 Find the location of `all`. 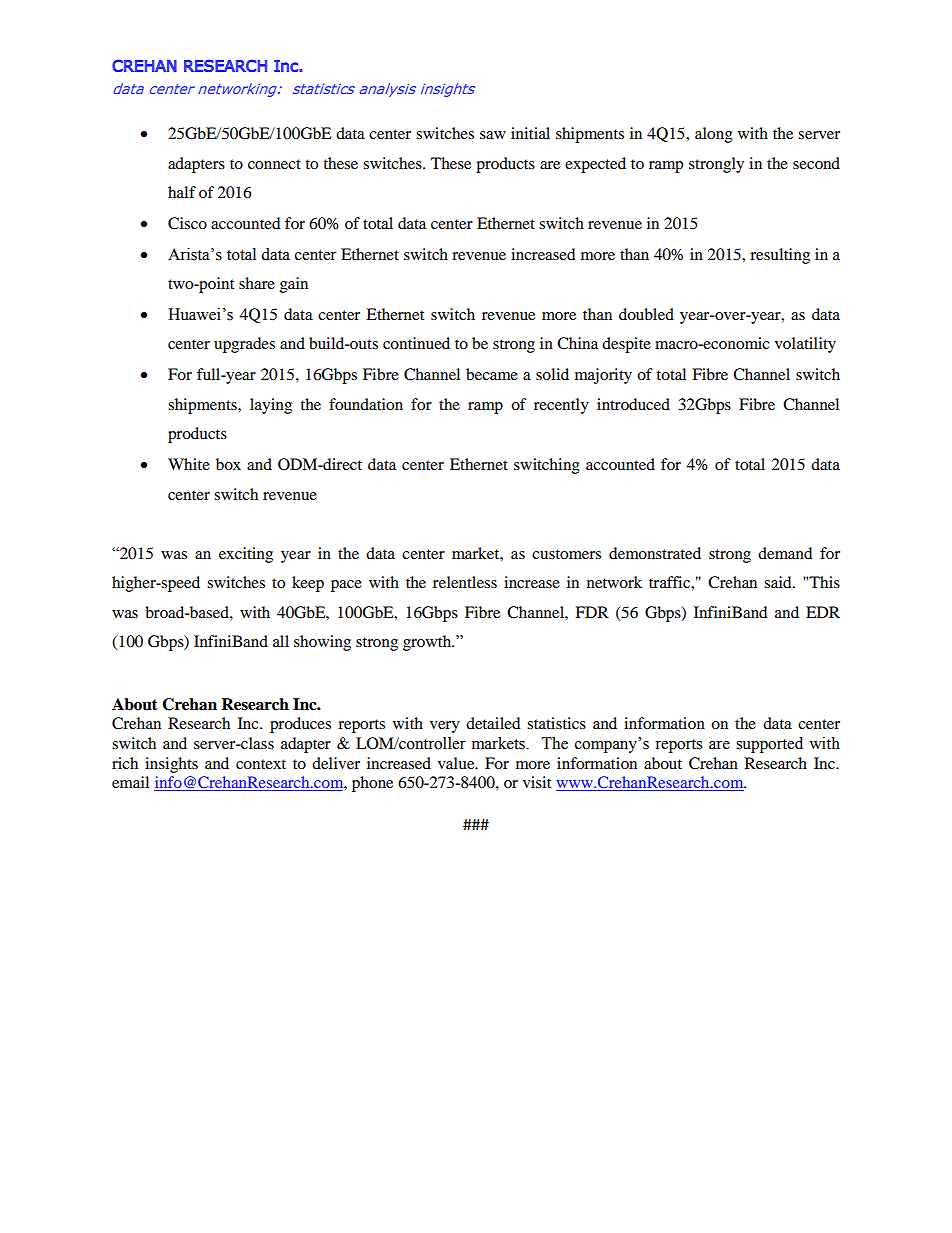

all is located at coordinates (281, 641).
